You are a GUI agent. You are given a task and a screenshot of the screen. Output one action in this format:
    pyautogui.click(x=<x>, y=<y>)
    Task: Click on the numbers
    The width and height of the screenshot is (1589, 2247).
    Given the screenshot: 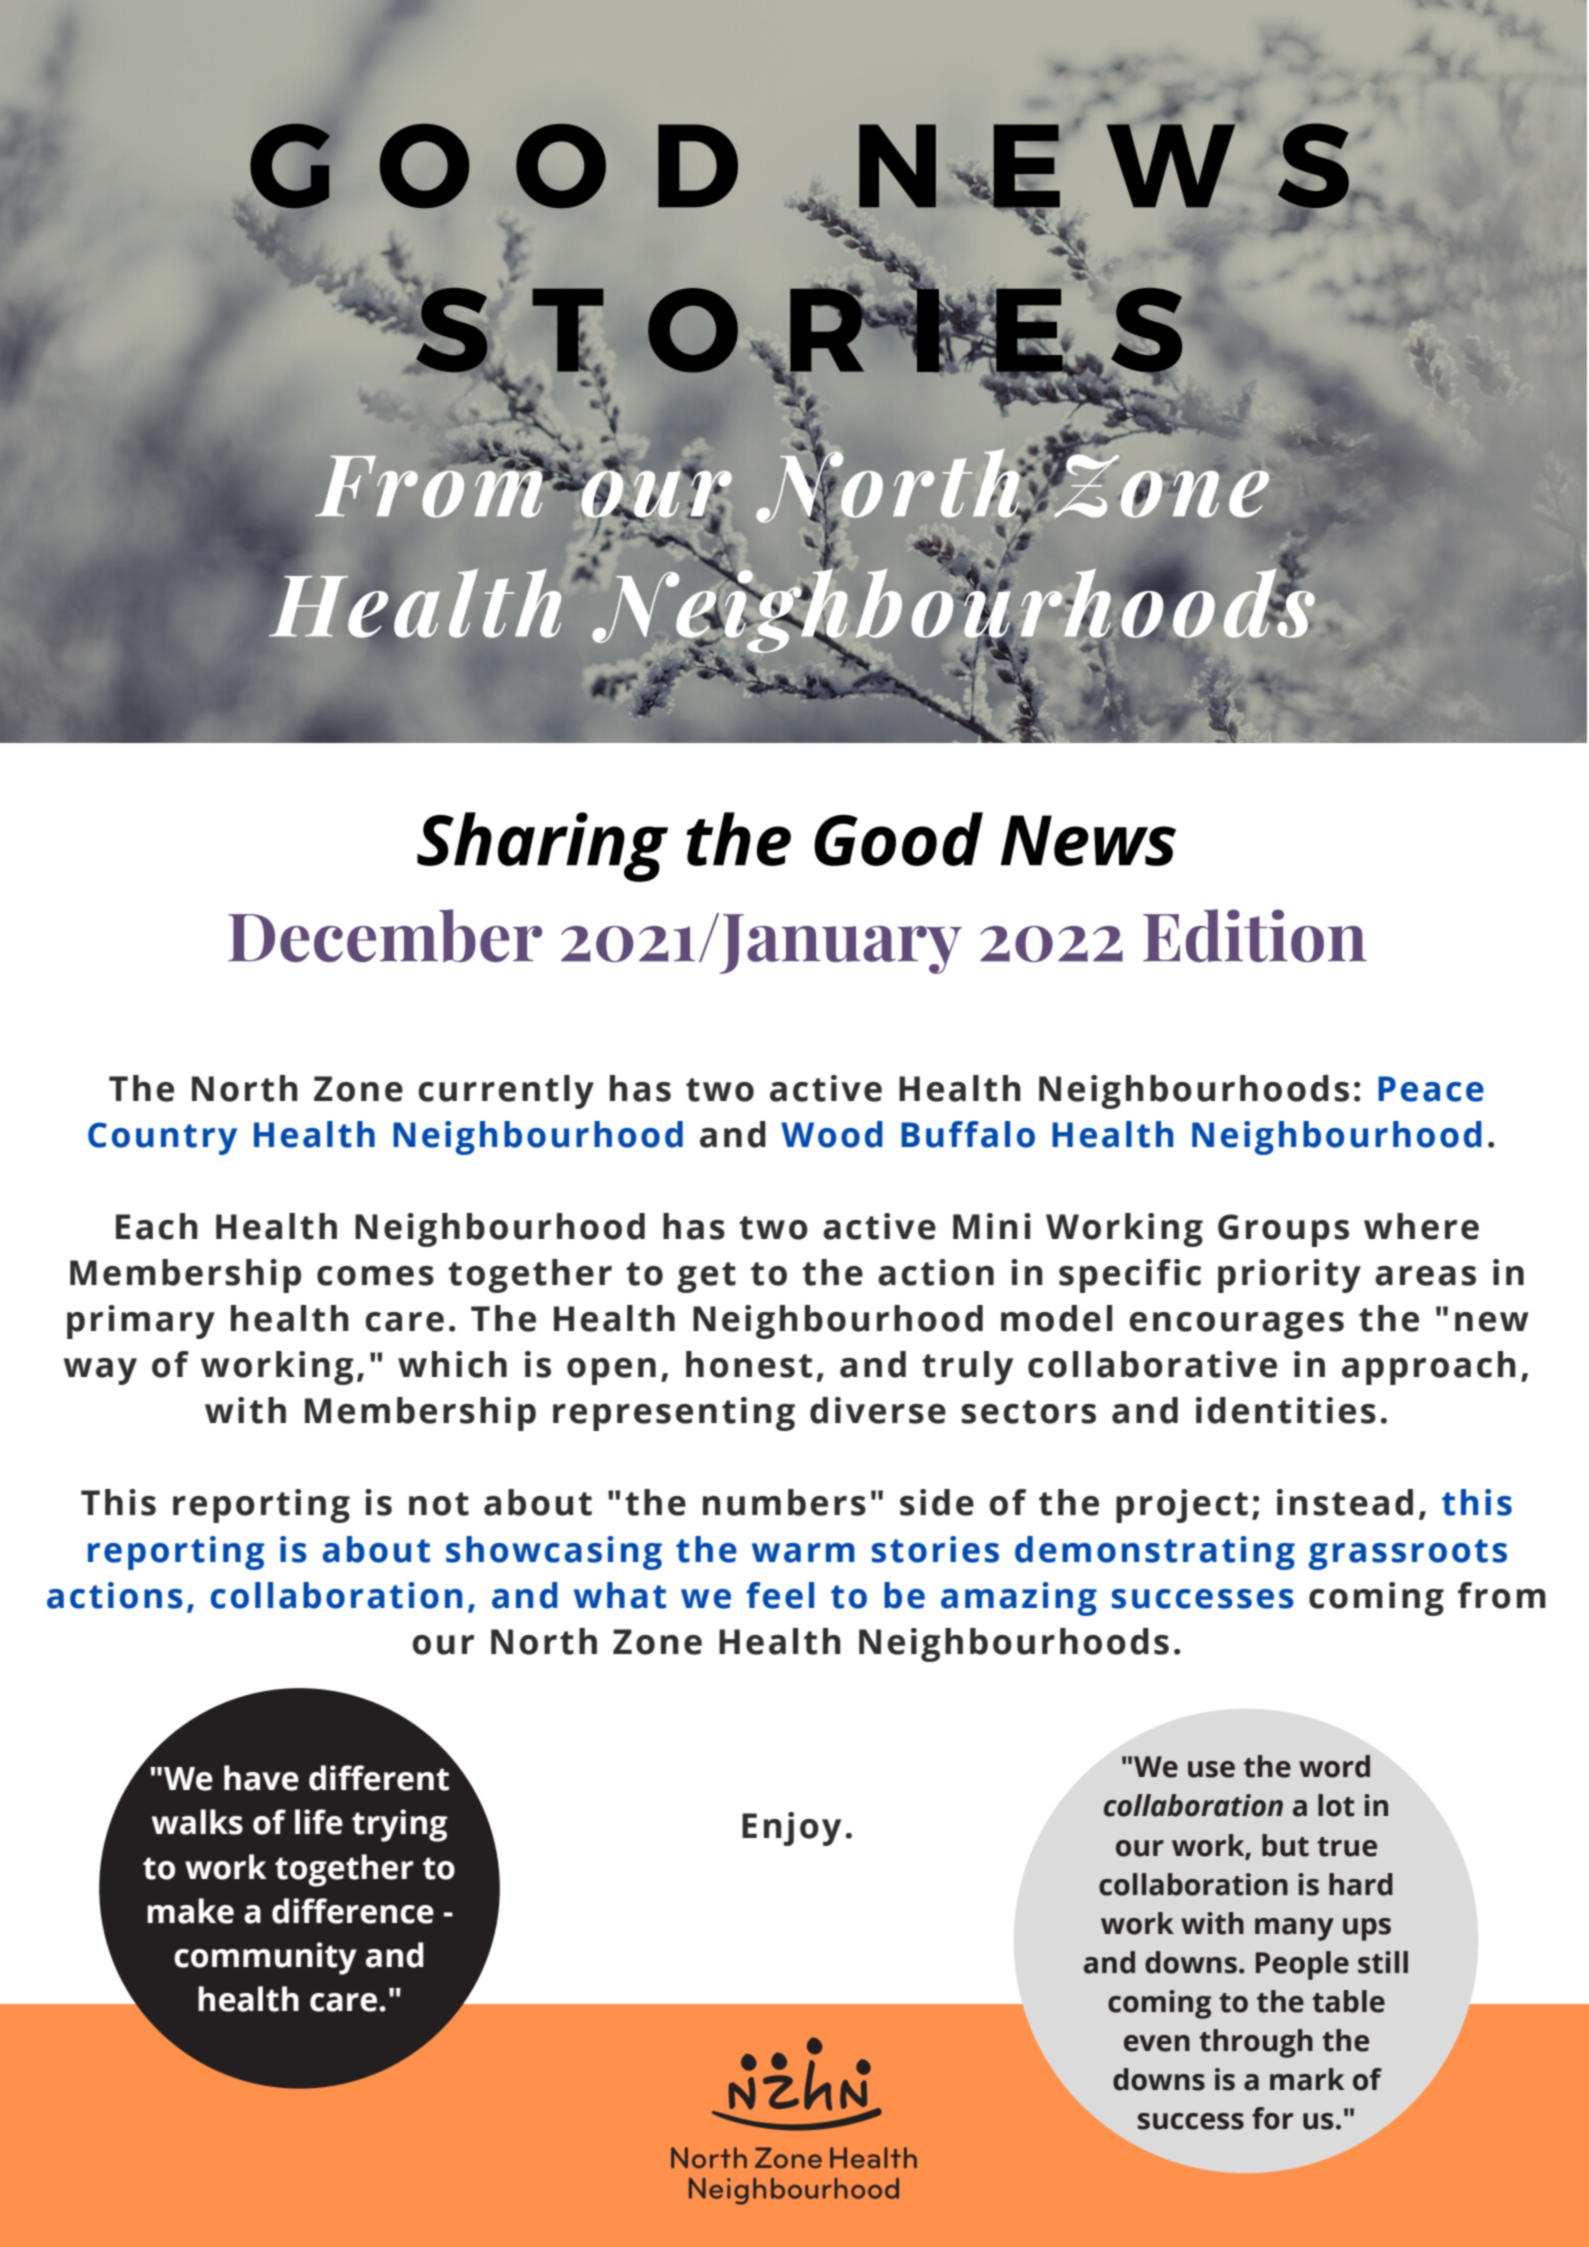 What is the action you would take?
    pyautogui.click(x=784, y=1502)
